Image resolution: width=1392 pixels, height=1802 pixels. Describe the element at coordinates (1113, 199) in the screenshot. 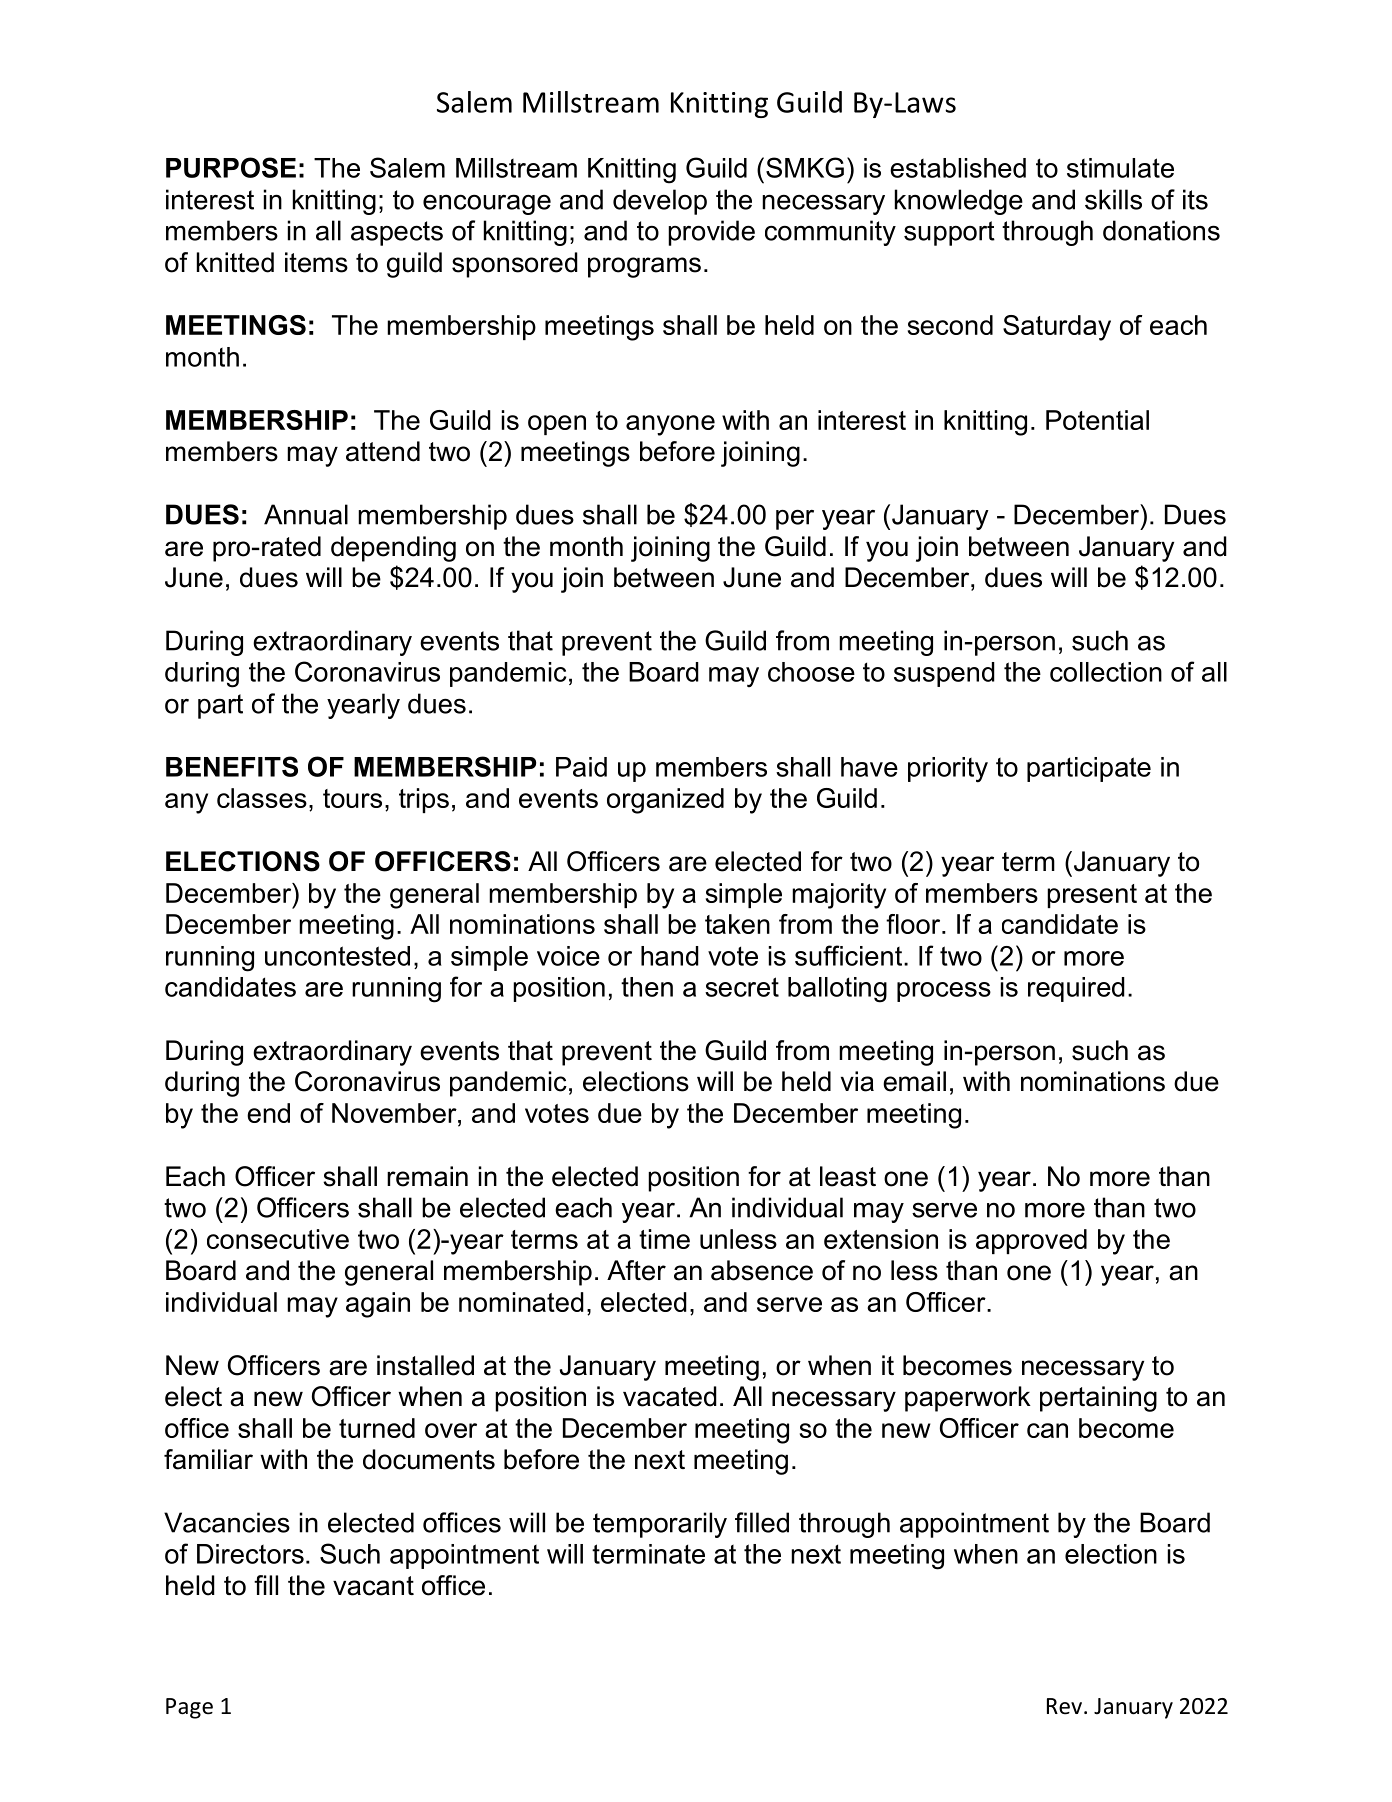

I see `skills` at that location.
